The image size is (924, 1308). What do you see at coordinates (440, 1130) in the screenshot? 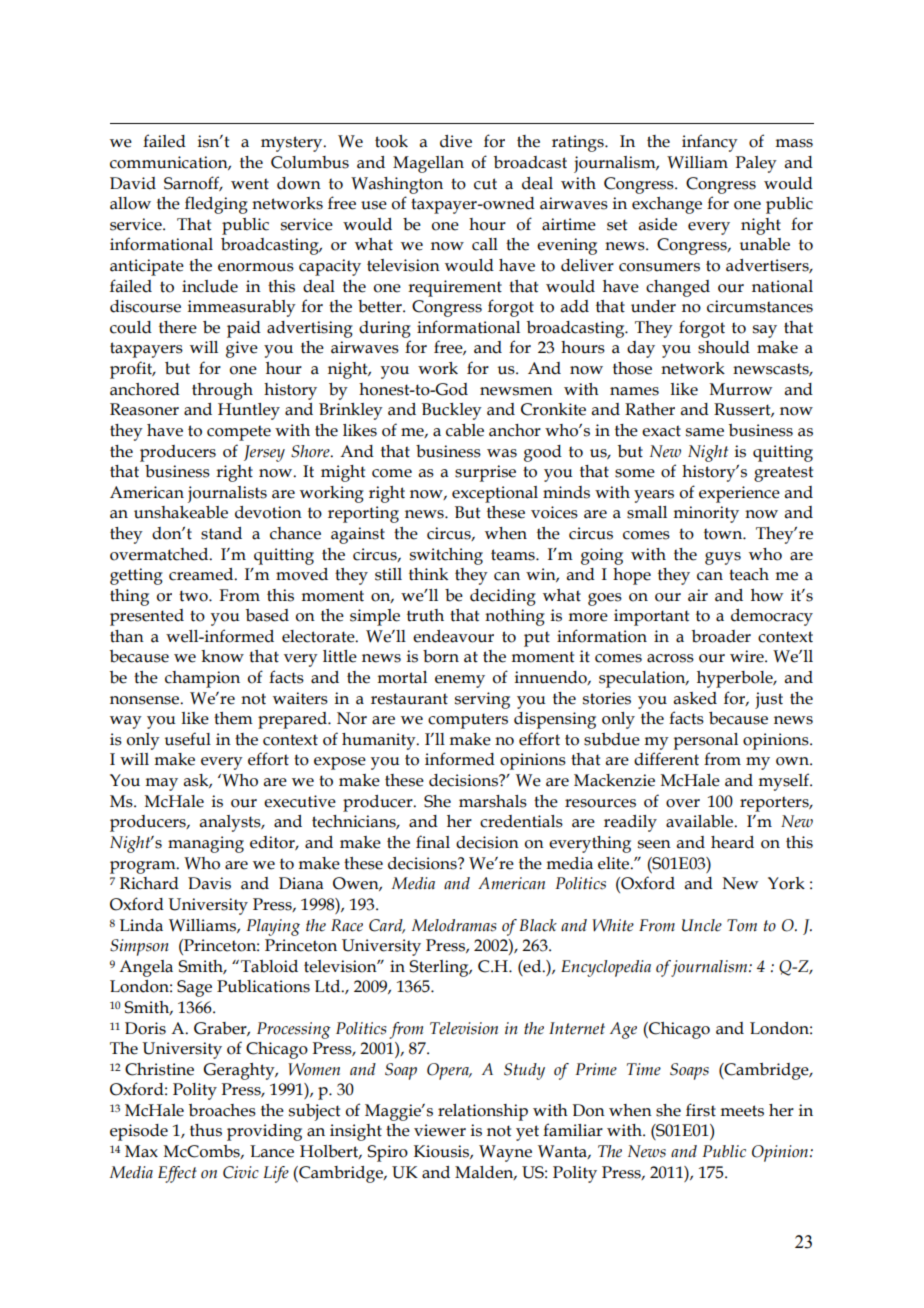
I see `viewer` at bounding box center [440, 1130].
